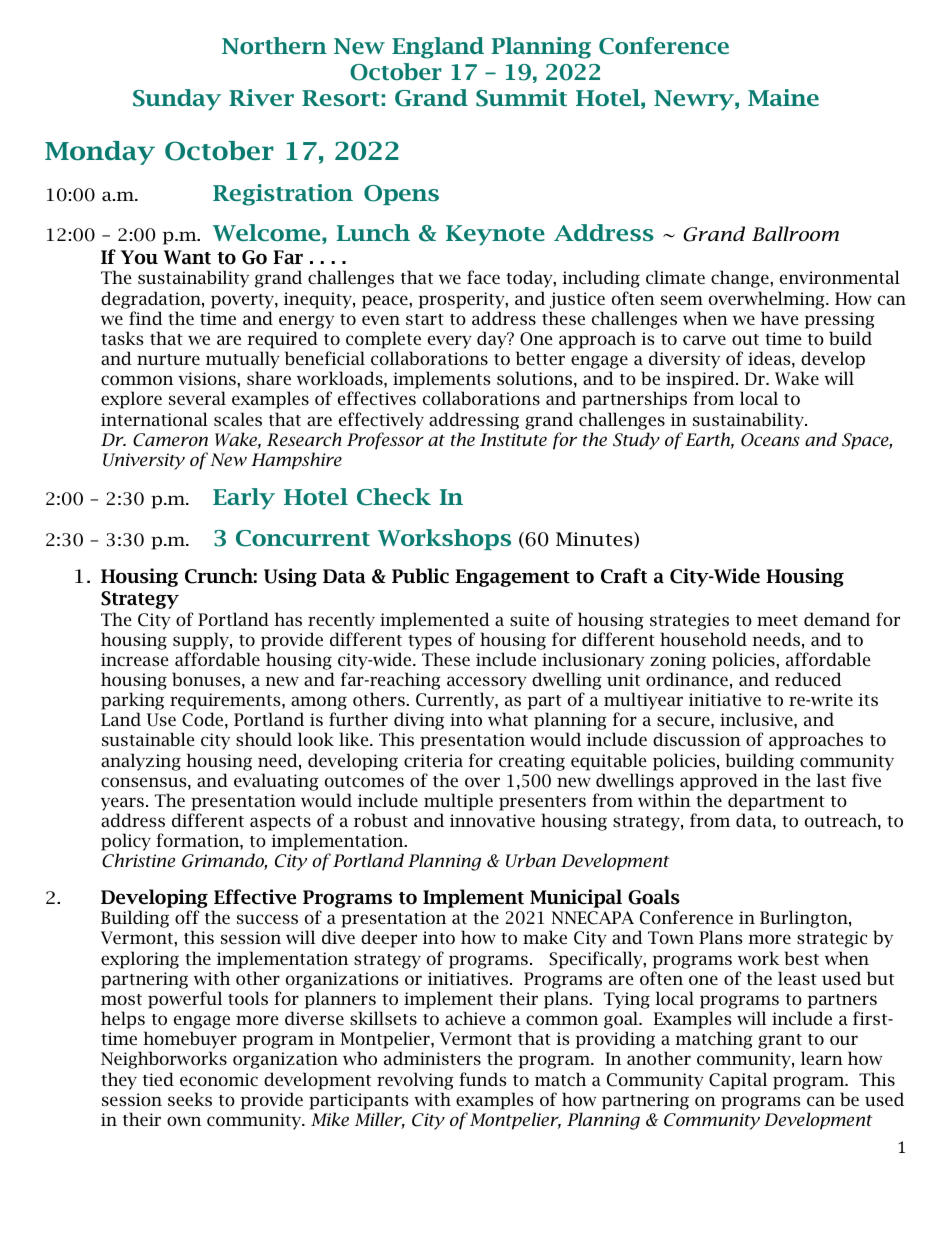 The height and width of the screenshot is (1233, 952). What do you see at coordinates (483, 1079) in the screenshot?
I see `funds` at bounding box center [483, 1079].
